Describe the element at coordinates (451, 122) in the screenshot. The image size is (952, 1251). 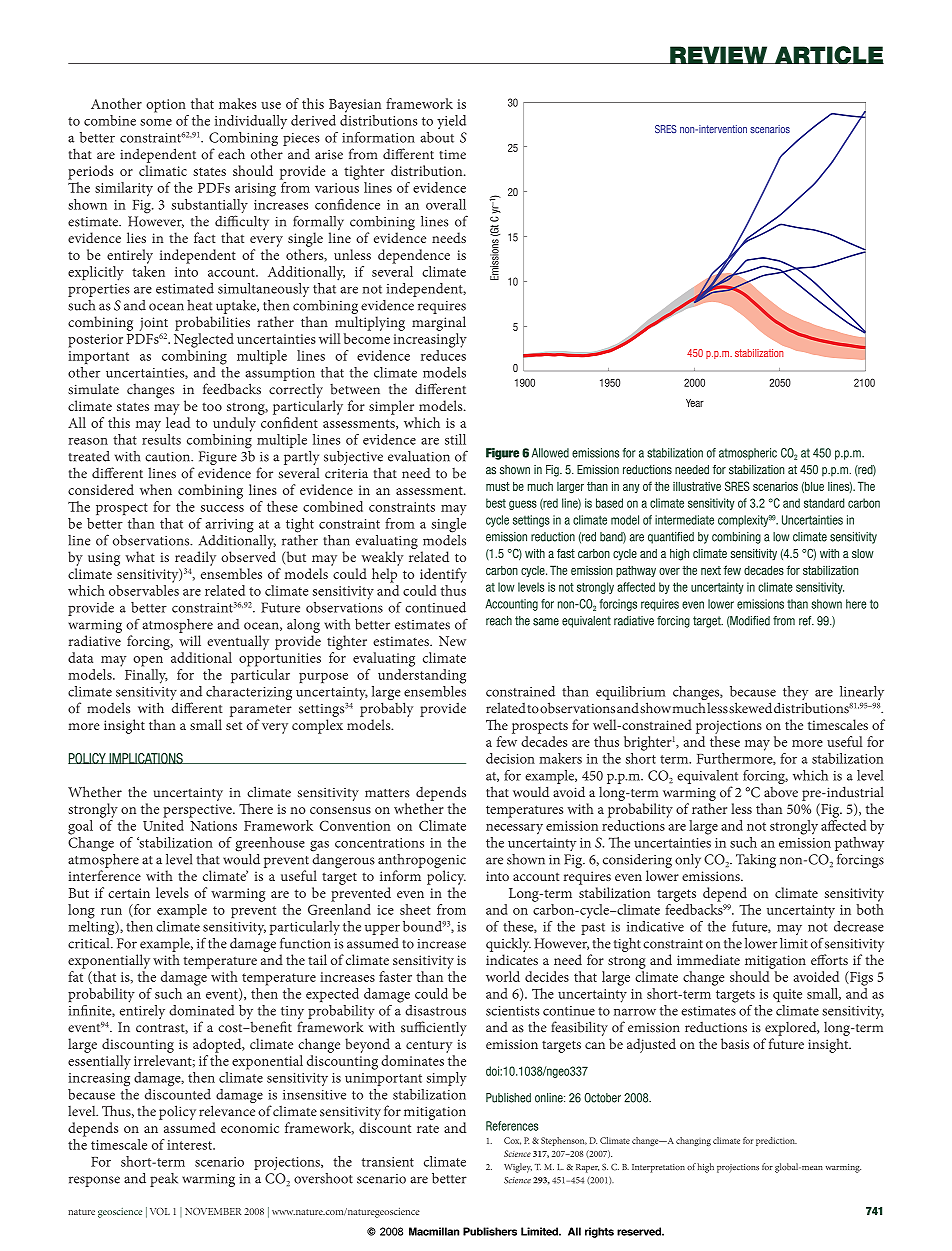
I see `yield` at that location.
